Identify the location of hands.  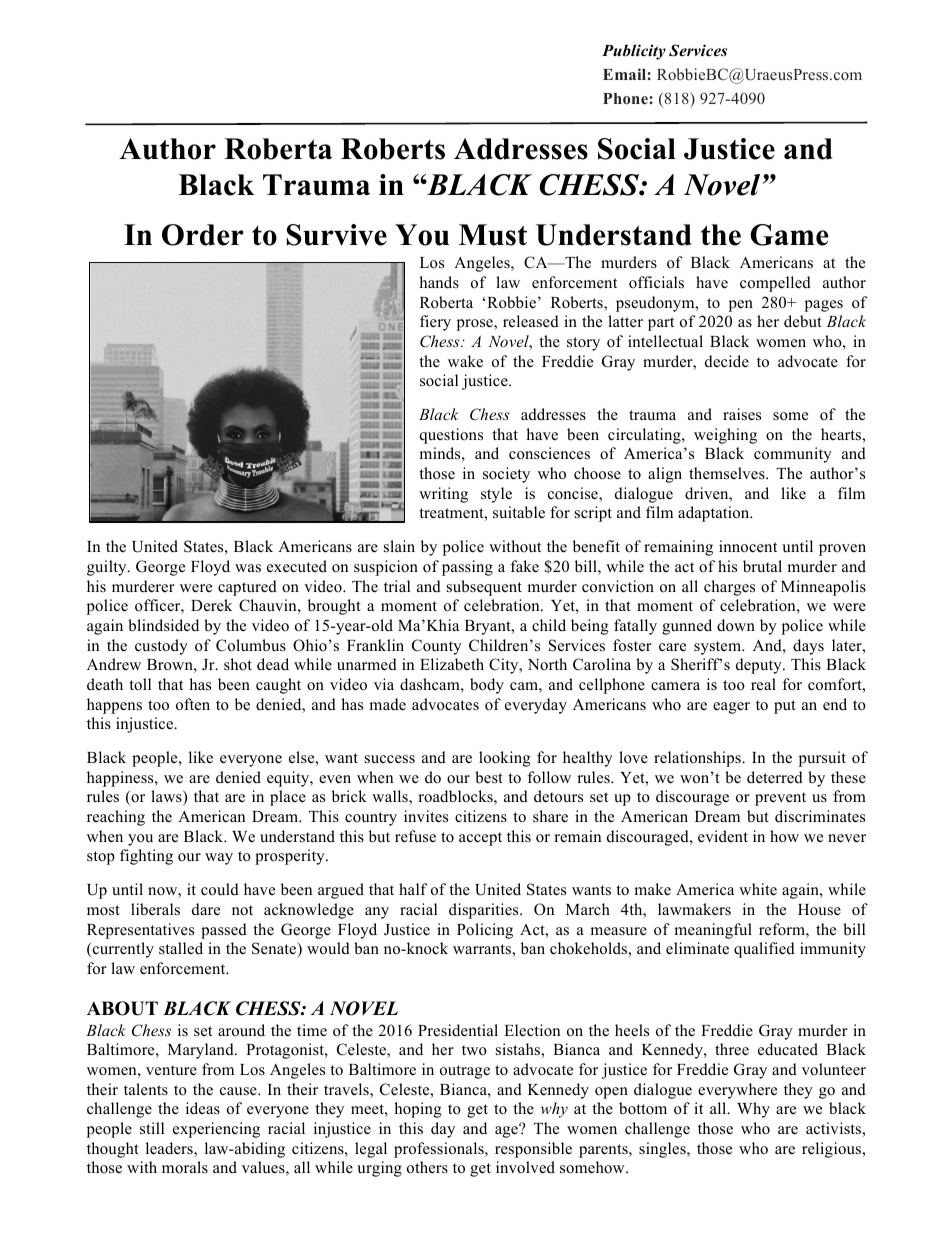
(439, 282).
